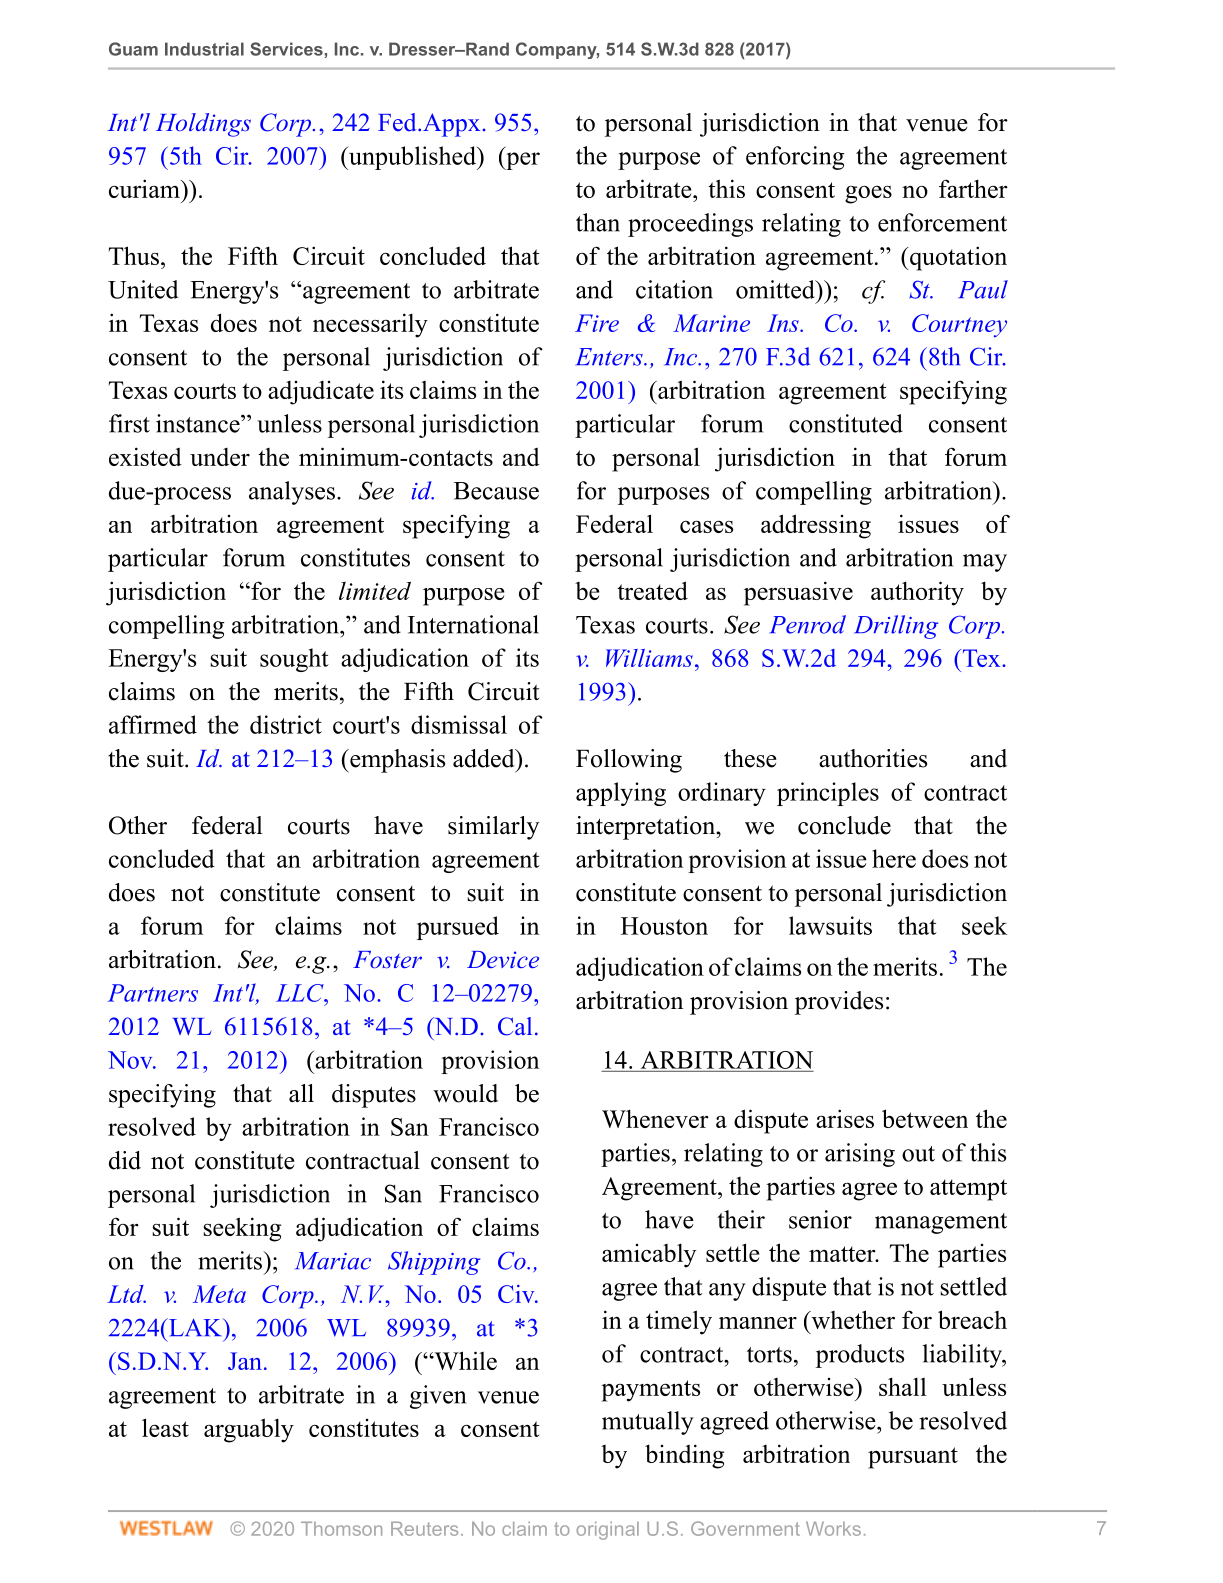  Describe the element at coordinates (621, 794) in the screenshot. I see `applying` at that location.
